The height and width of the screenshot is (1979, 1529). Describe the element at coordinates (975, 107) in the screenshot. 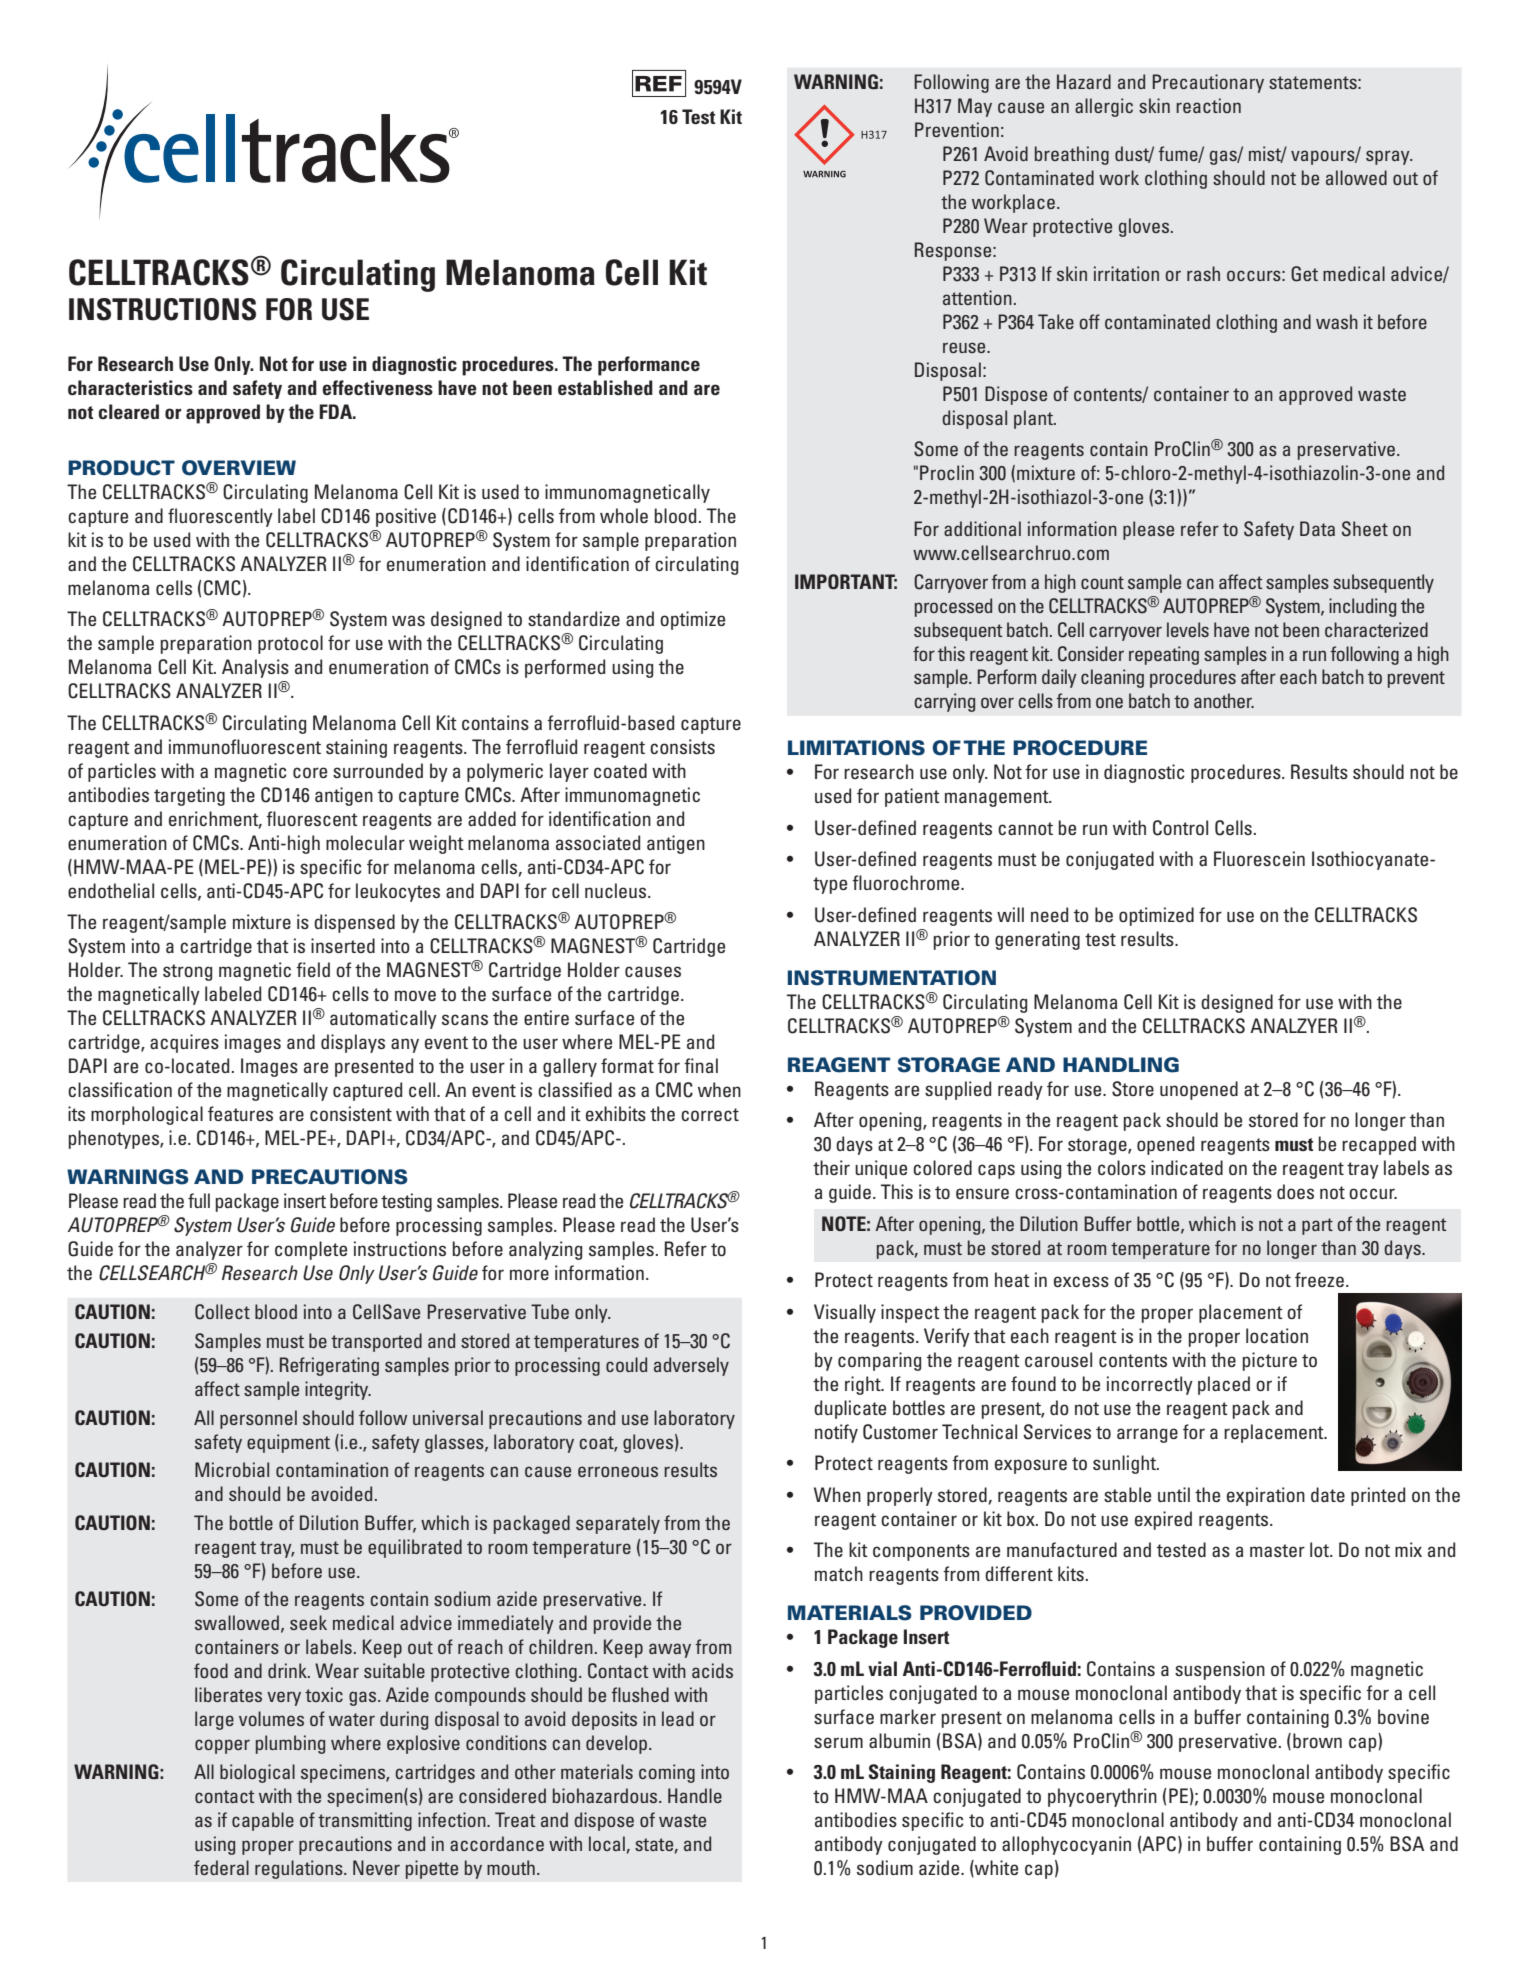

I see `May` at that location.
